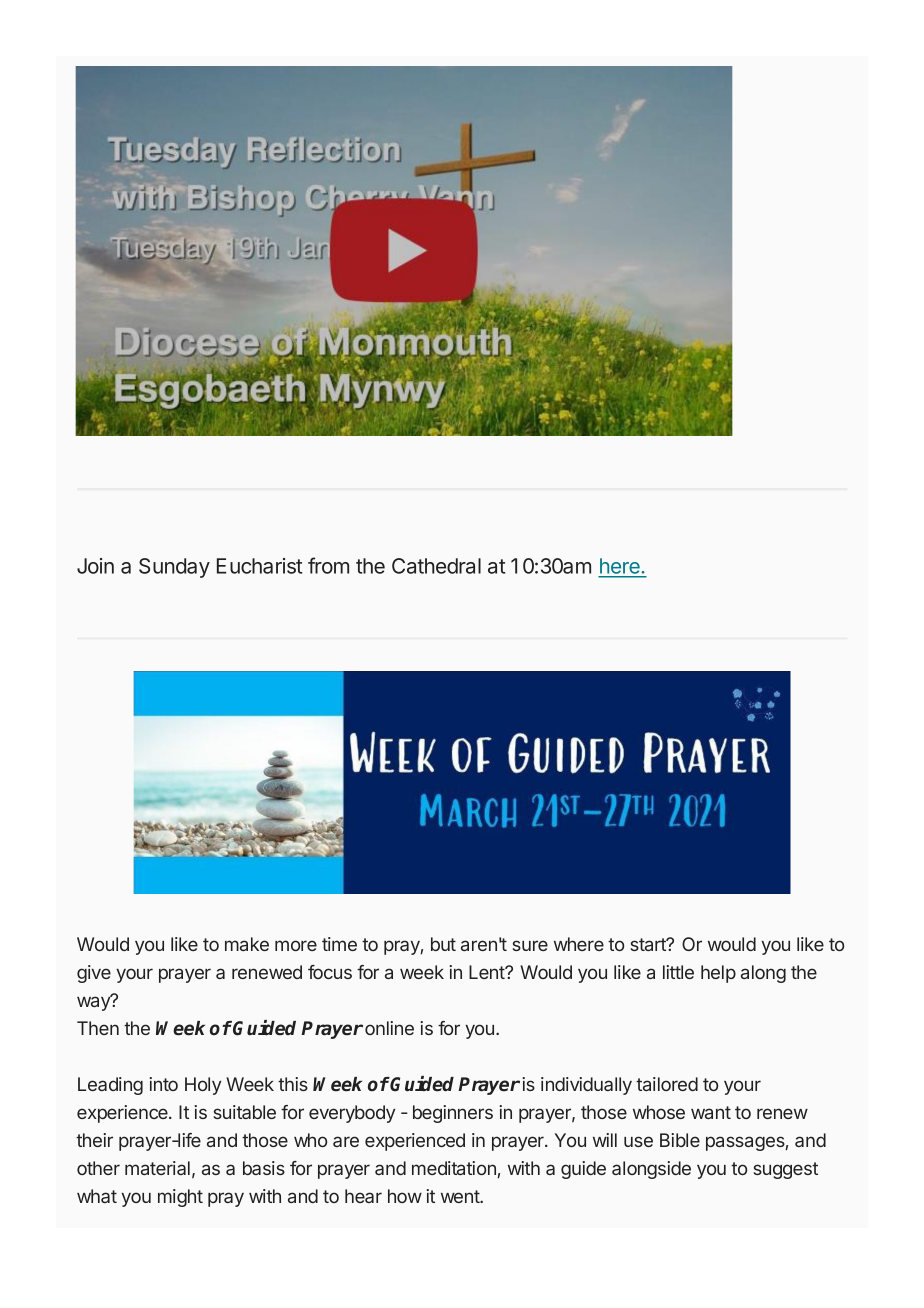 The height and width of the page is (1308, 924). I want to click on little, so click(678, 972).
